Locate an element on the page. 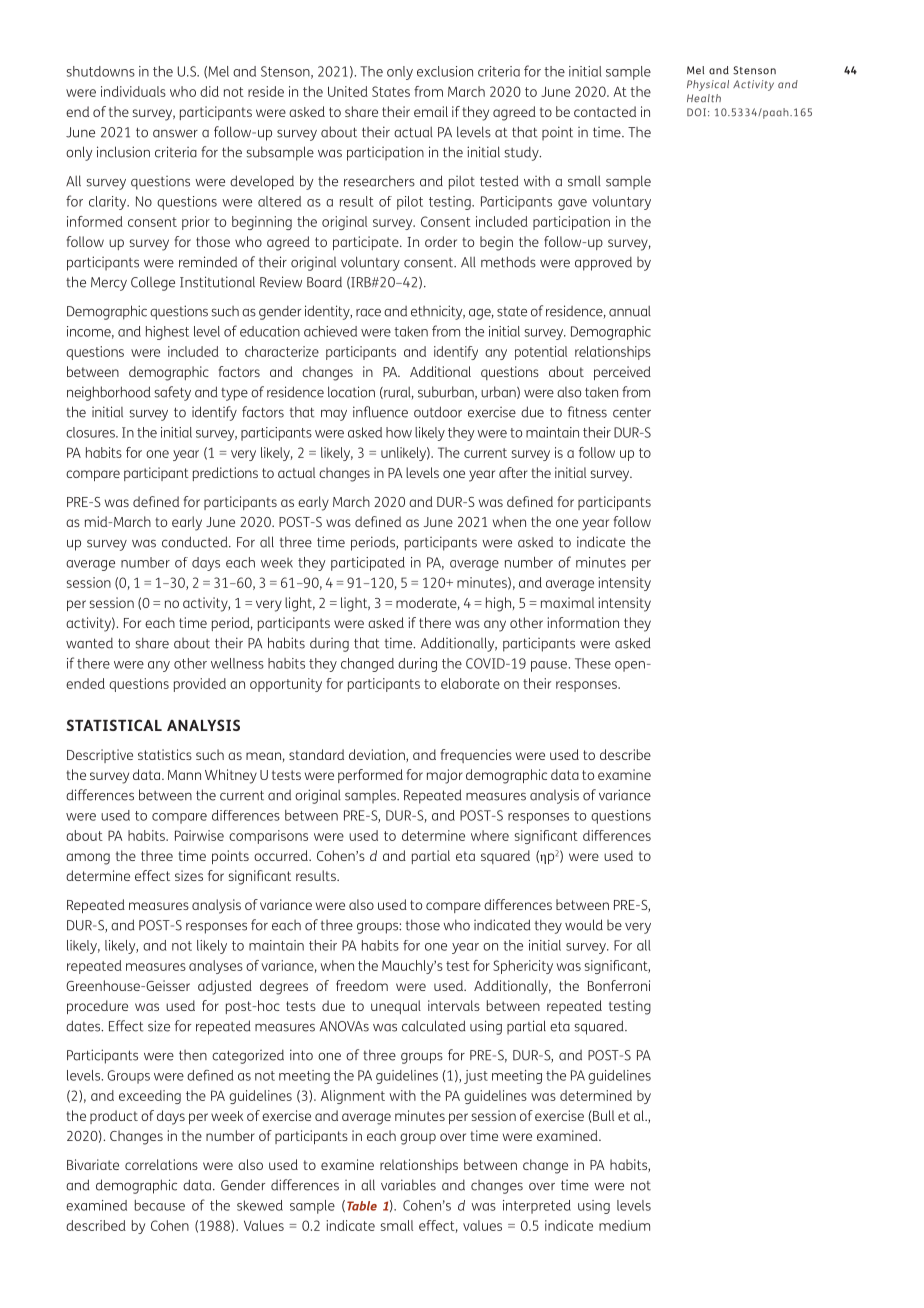 This document has height=1308, width=924. email is located at coordinates (431, 111).
